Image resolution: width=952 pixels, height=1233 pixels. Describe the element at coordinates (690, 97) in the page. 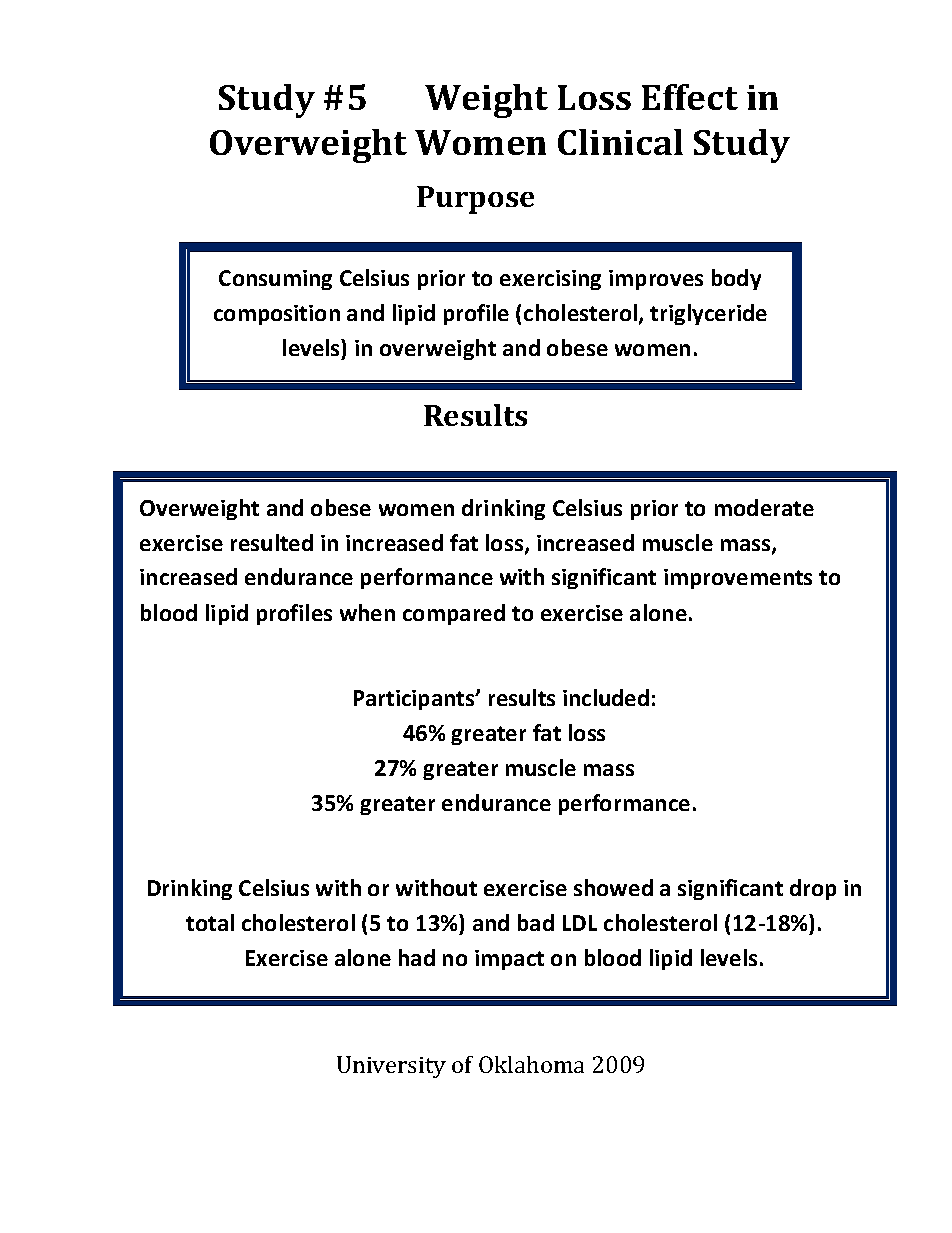

I see `Effect` at that location.
